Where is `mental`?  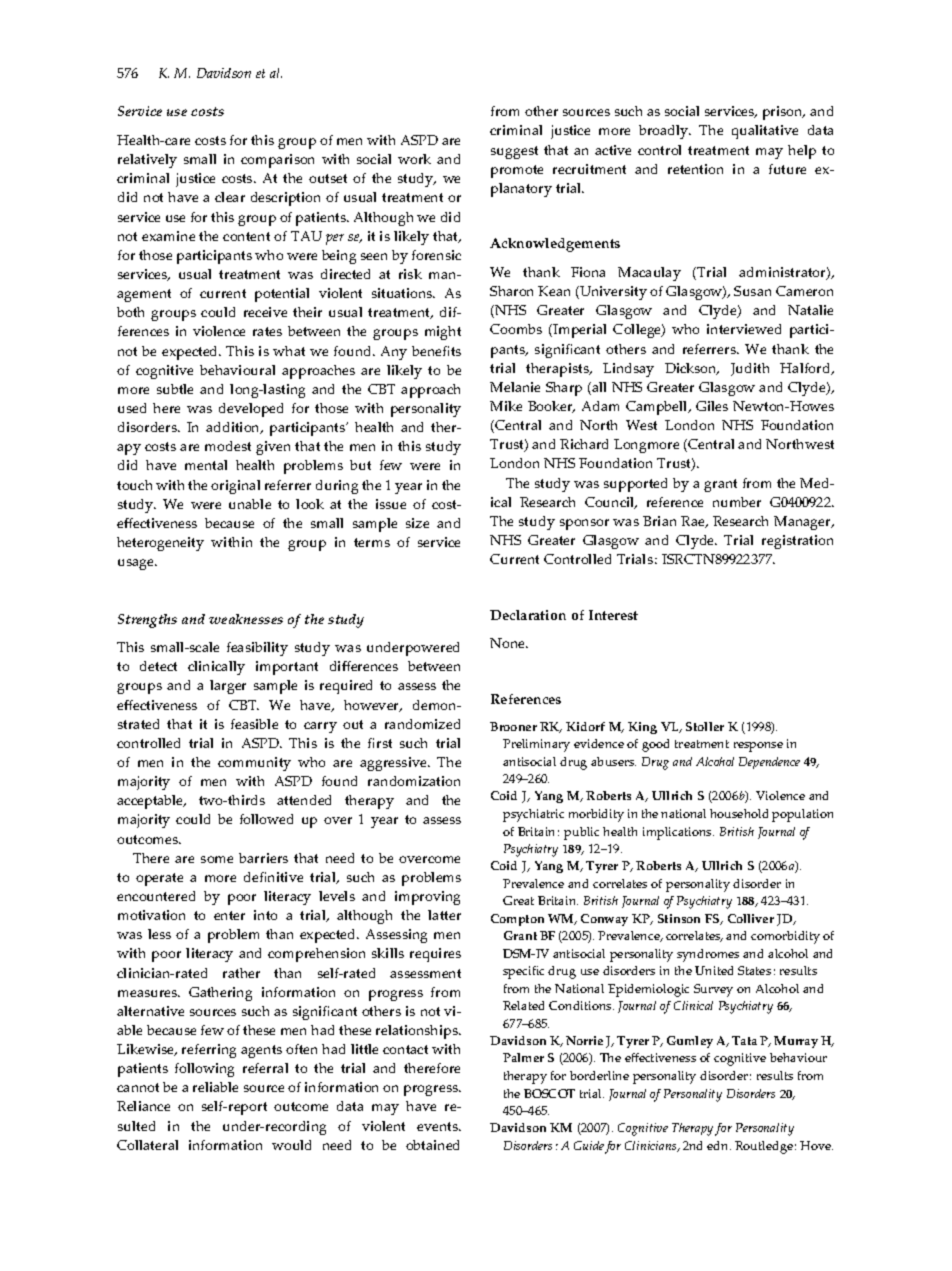 mental is located at coordinates (206, 465).
